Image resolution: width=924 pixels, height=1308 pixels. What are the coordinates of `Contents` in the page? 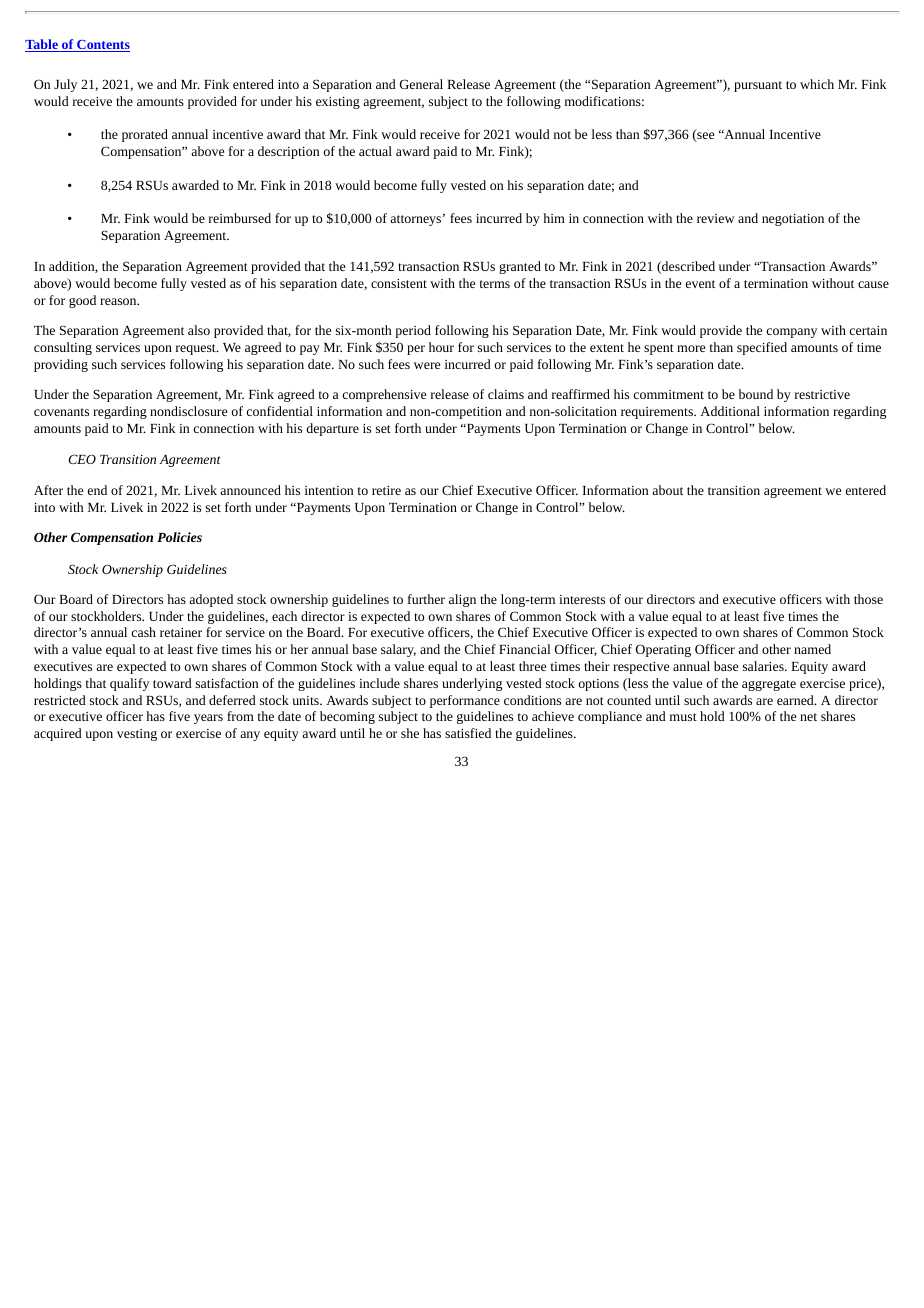 It's located at (102, 46).
